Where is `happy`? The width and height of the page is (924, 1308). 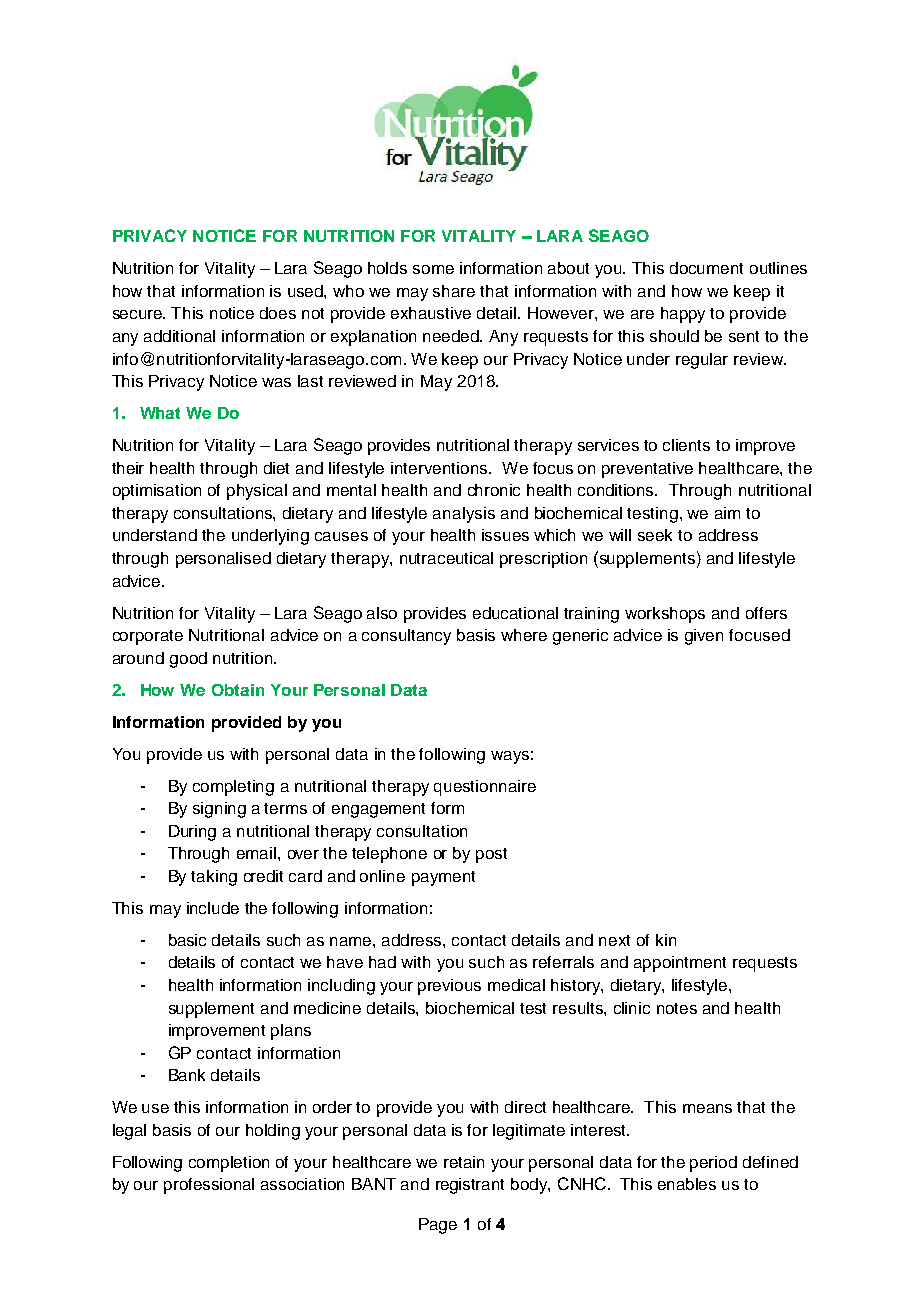 happy is located at coordinates (683, 315).
